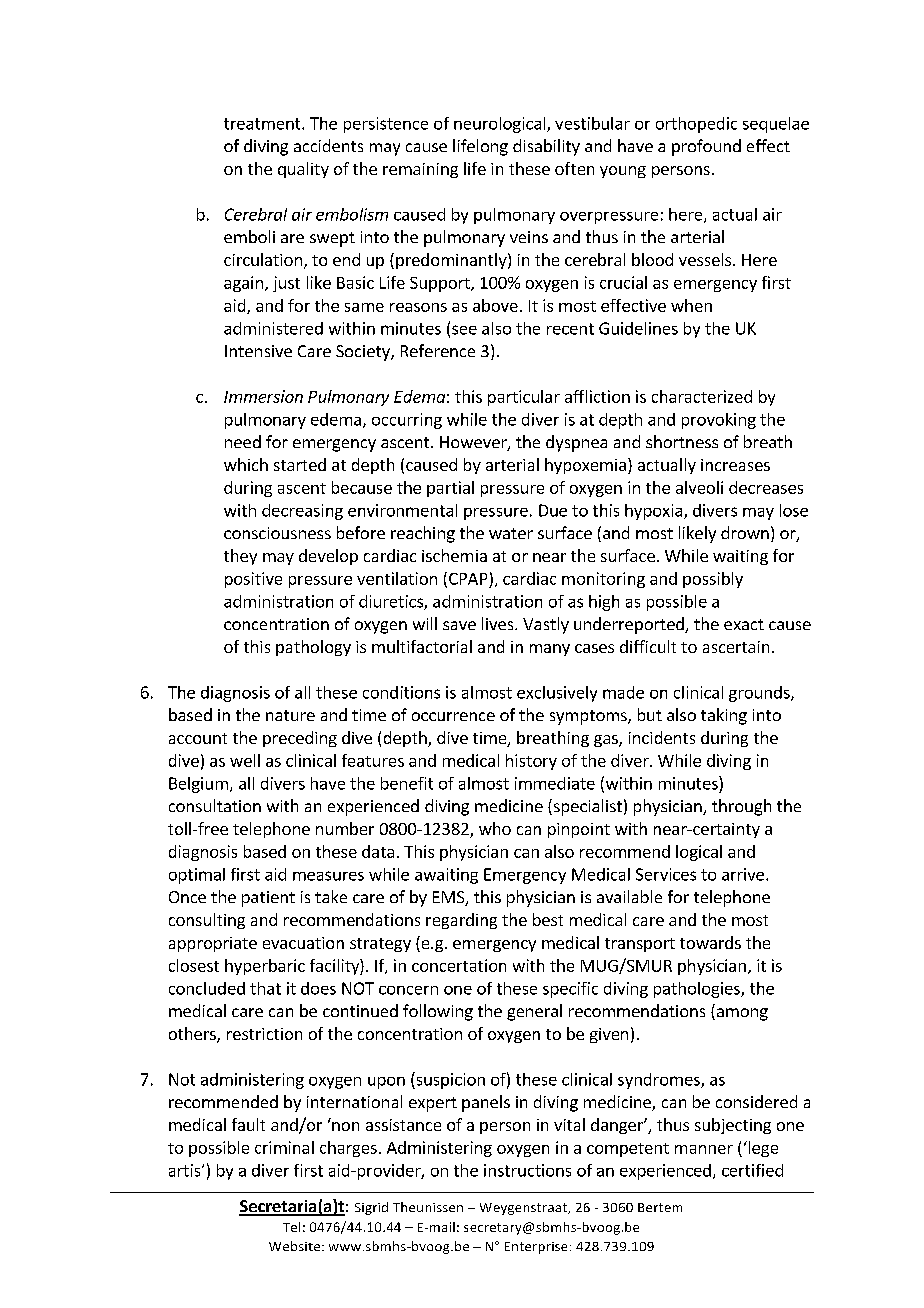 The height and width of the document is (1308, 924). Describe the element at coordinates (420, 170) in the document. I see `remaining` at that location.
